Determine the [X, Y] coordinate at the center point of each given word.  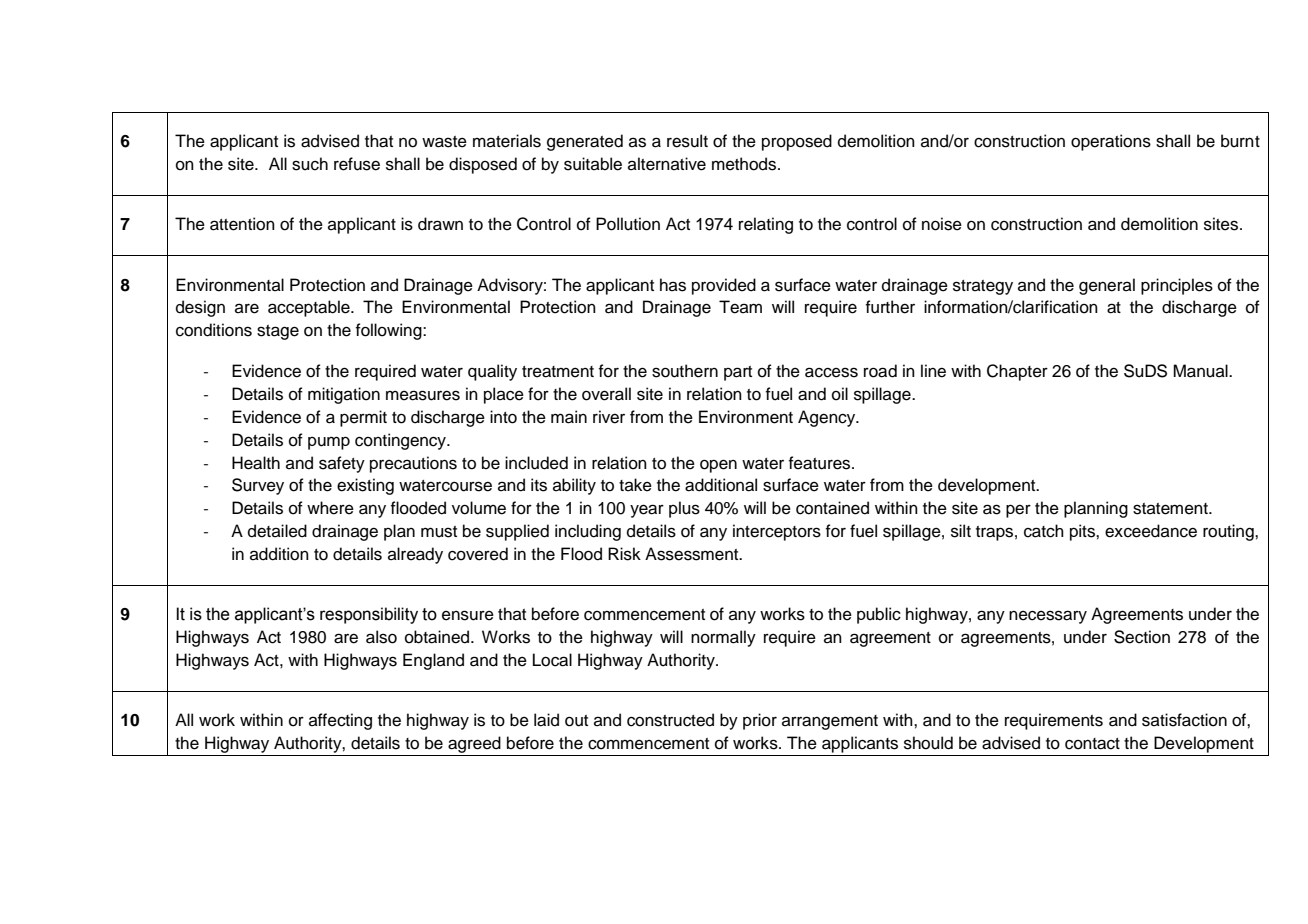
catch [1044, 531]
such [310, 164]
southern [685, 371]
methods [745, 164]
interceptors [777, 532]
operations [1111, 142]
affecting [340, 721]
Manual [1201, 371]
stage [278, 332]
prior [760, 721]
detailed [277, 531]
